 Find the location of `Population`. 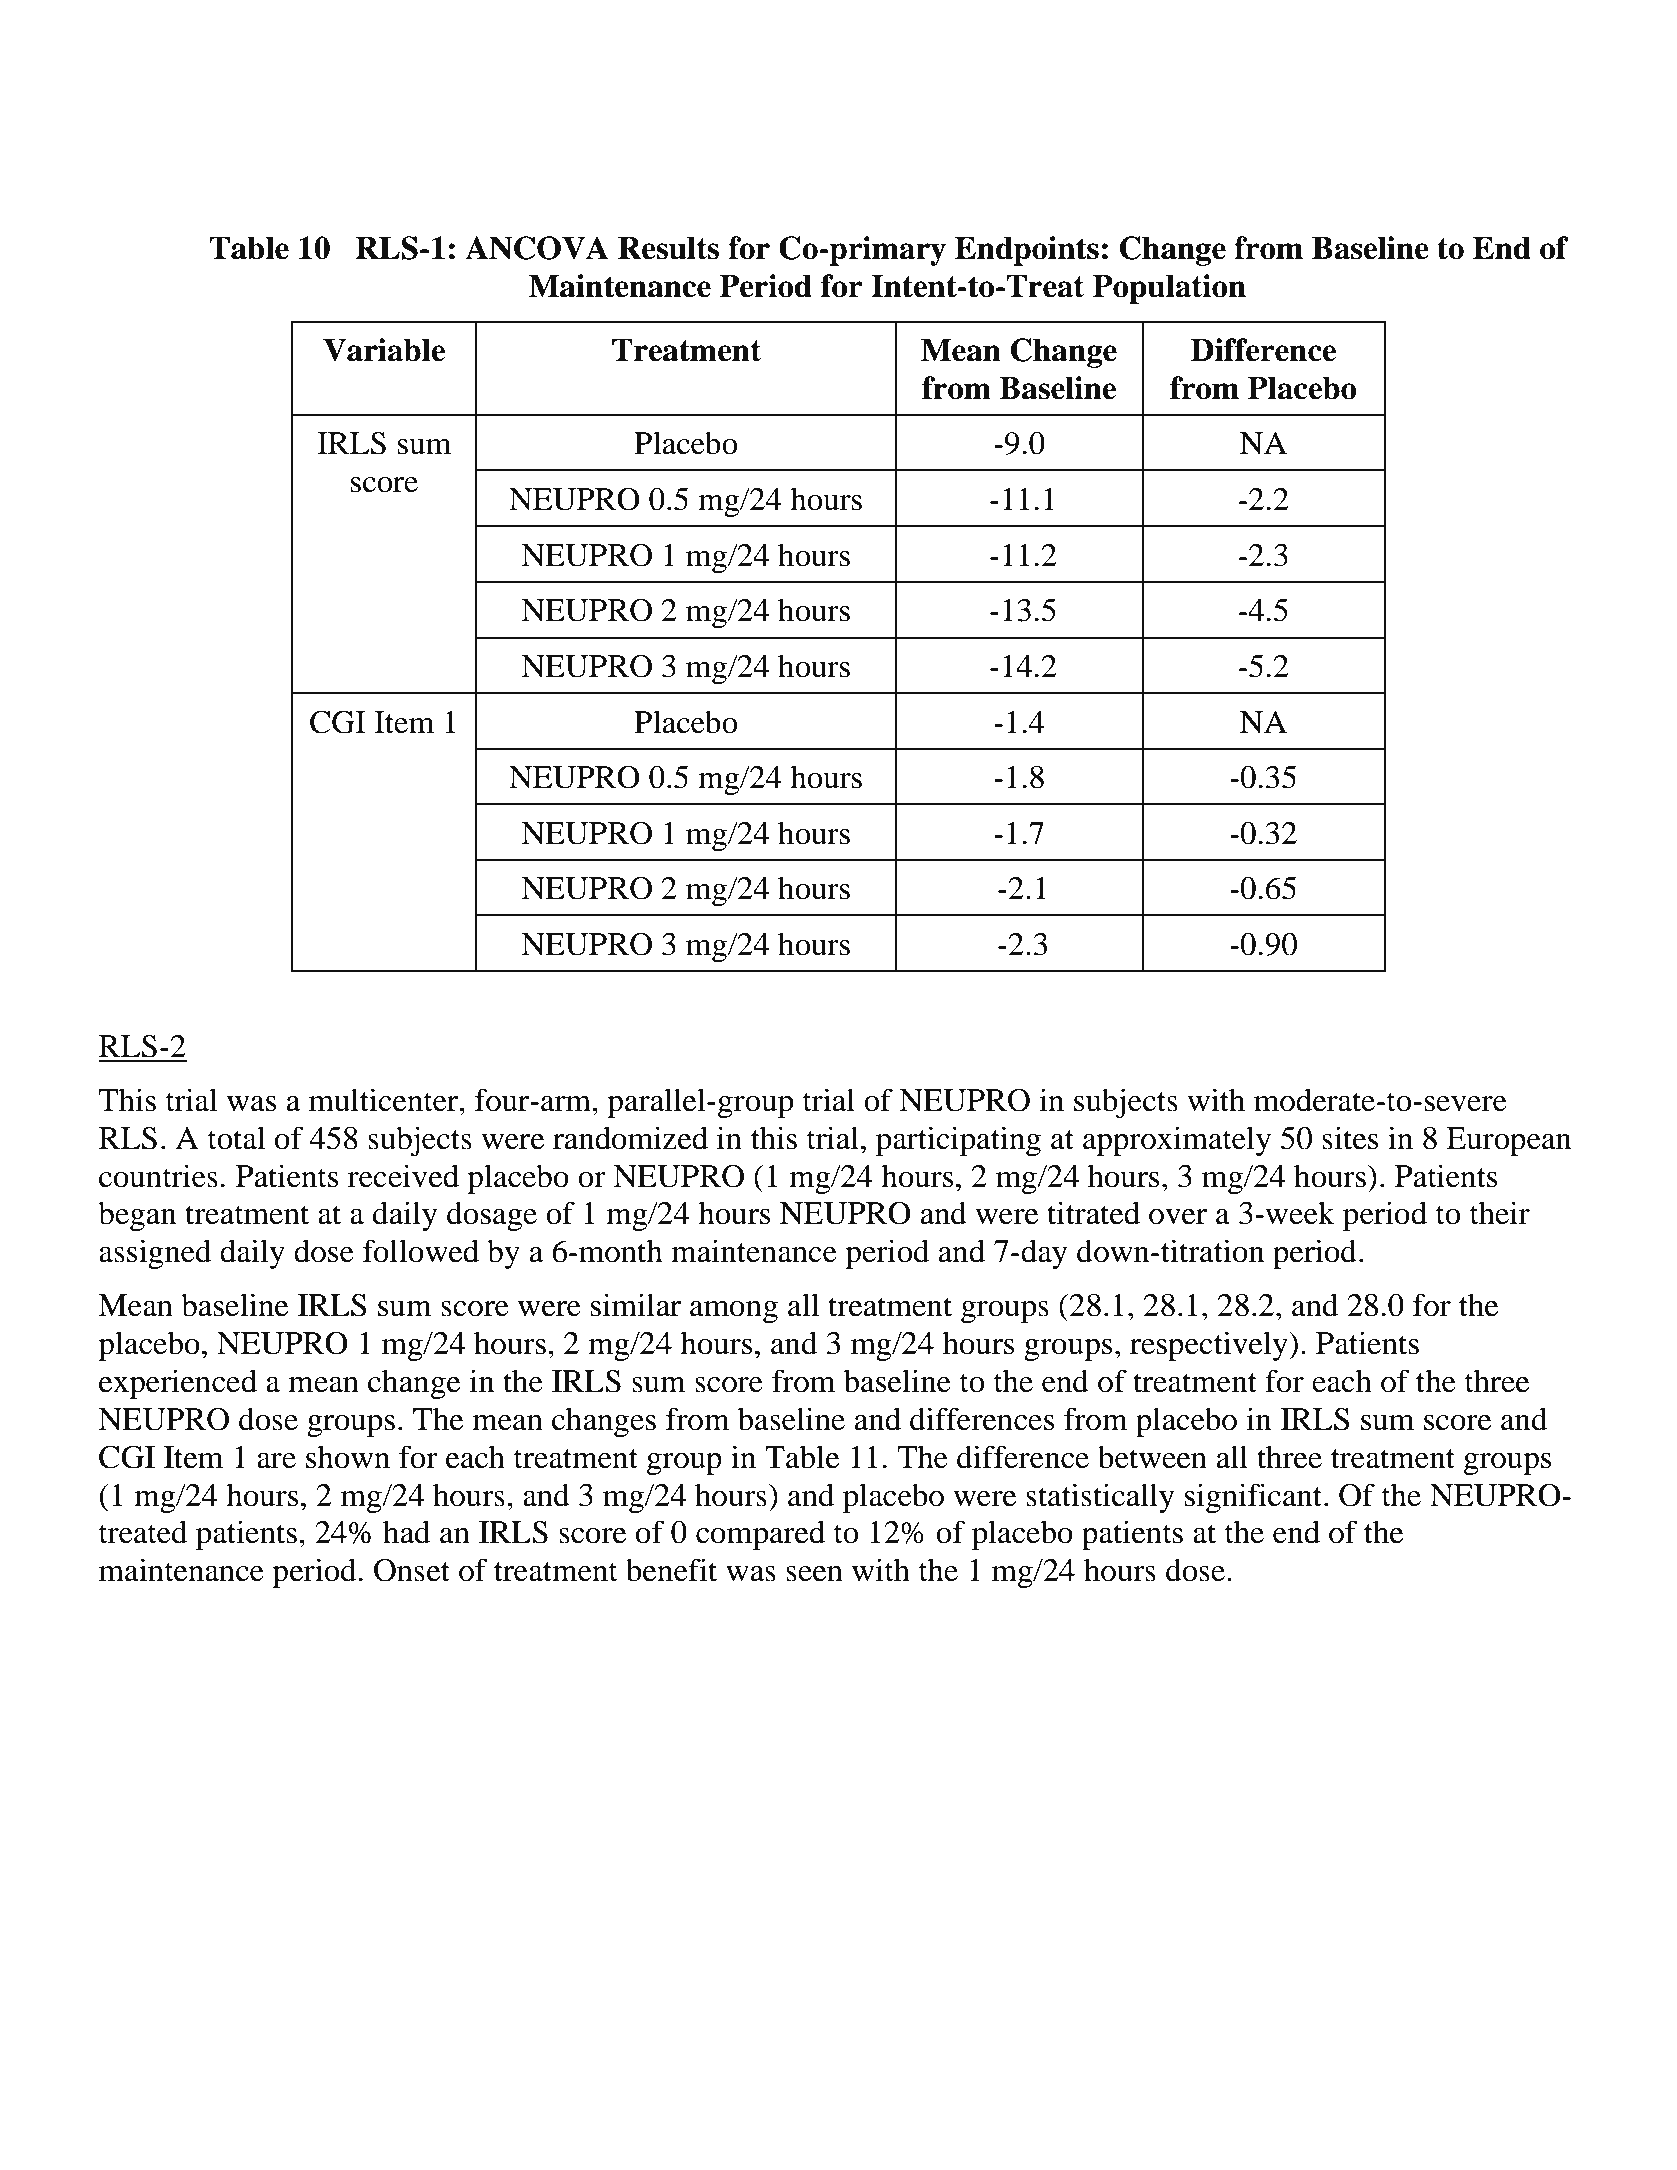

Population is located at coordinates (1169, 289).
